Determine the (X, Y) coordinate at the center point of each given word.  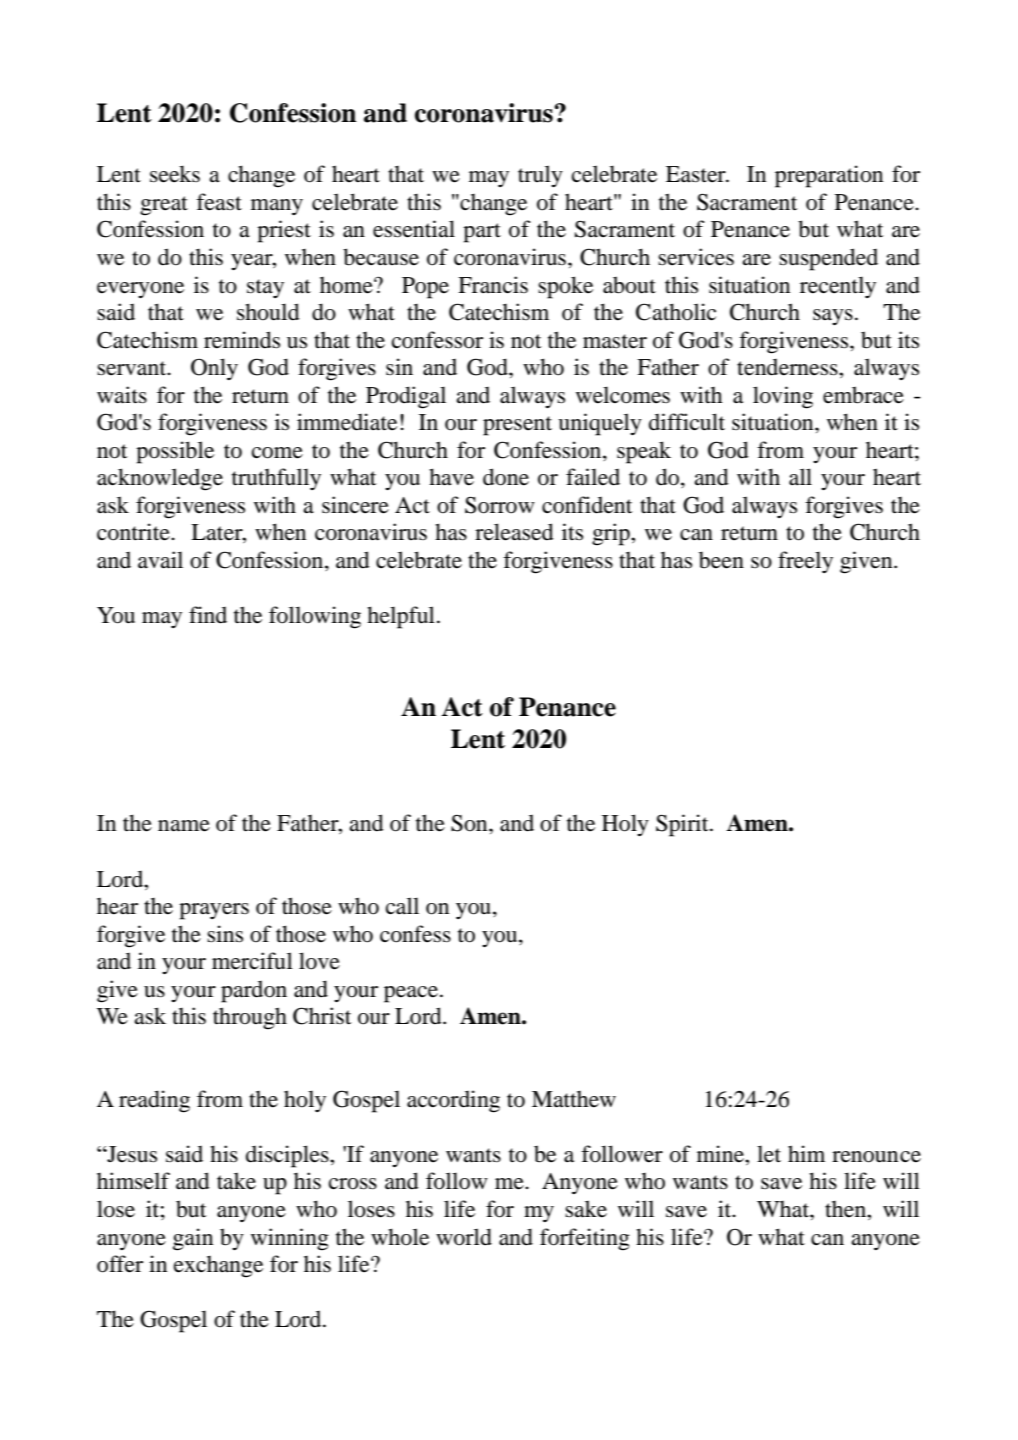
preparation (829, 176)
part (482, 233)
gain (193, 1239)
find (208, 615)
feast (219, 202)
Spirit (683, 825)
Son (470, 823)
